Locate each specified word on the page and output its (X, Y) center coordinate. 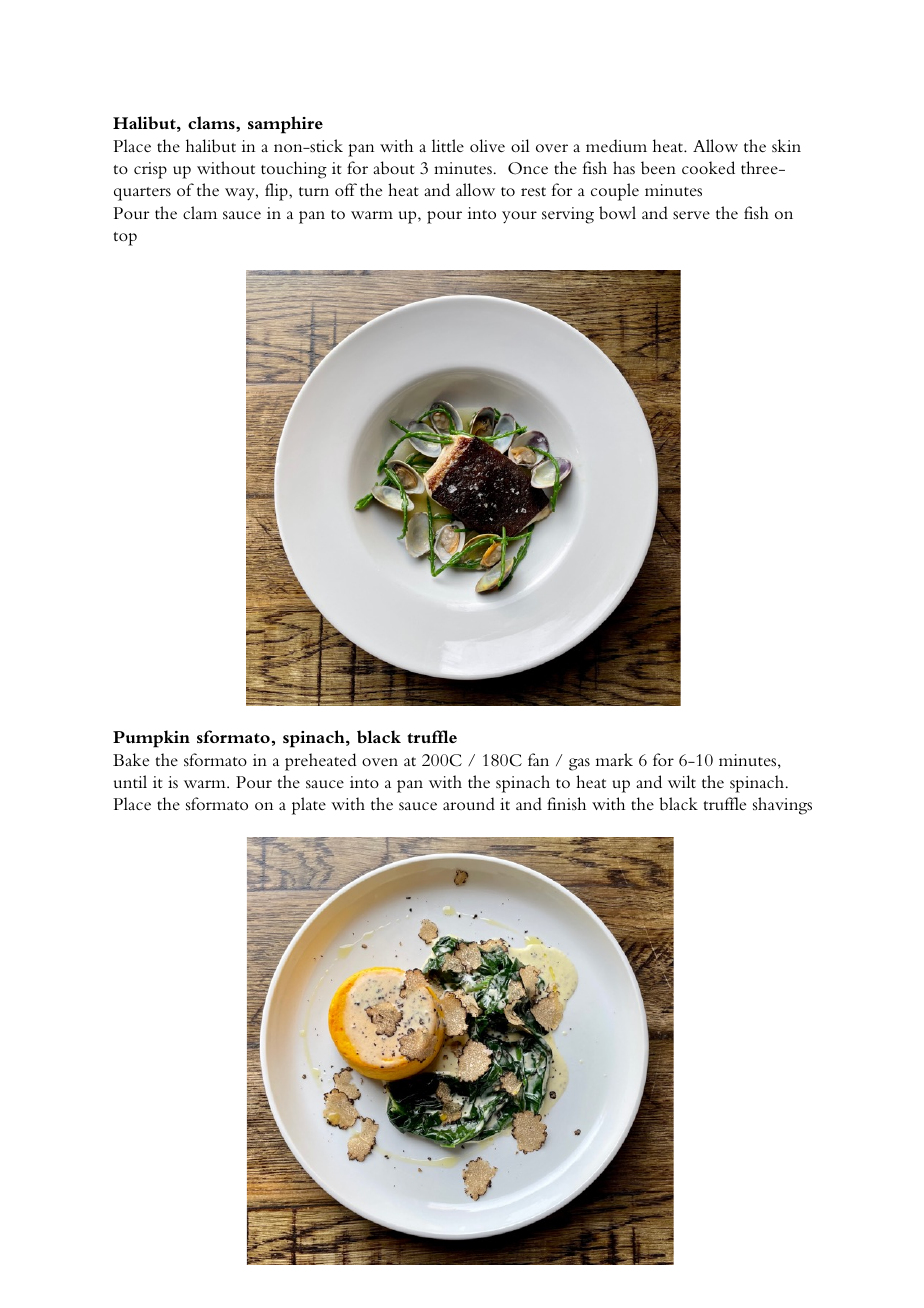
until (130, 781)
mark (614, 759)
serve (691, 215)
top (125, 239)
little (448, 145)
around (469, 803)
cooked (708, 167)
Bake (131, 759)
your (519, 217)
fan (538, 759)
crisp (150, 170)
